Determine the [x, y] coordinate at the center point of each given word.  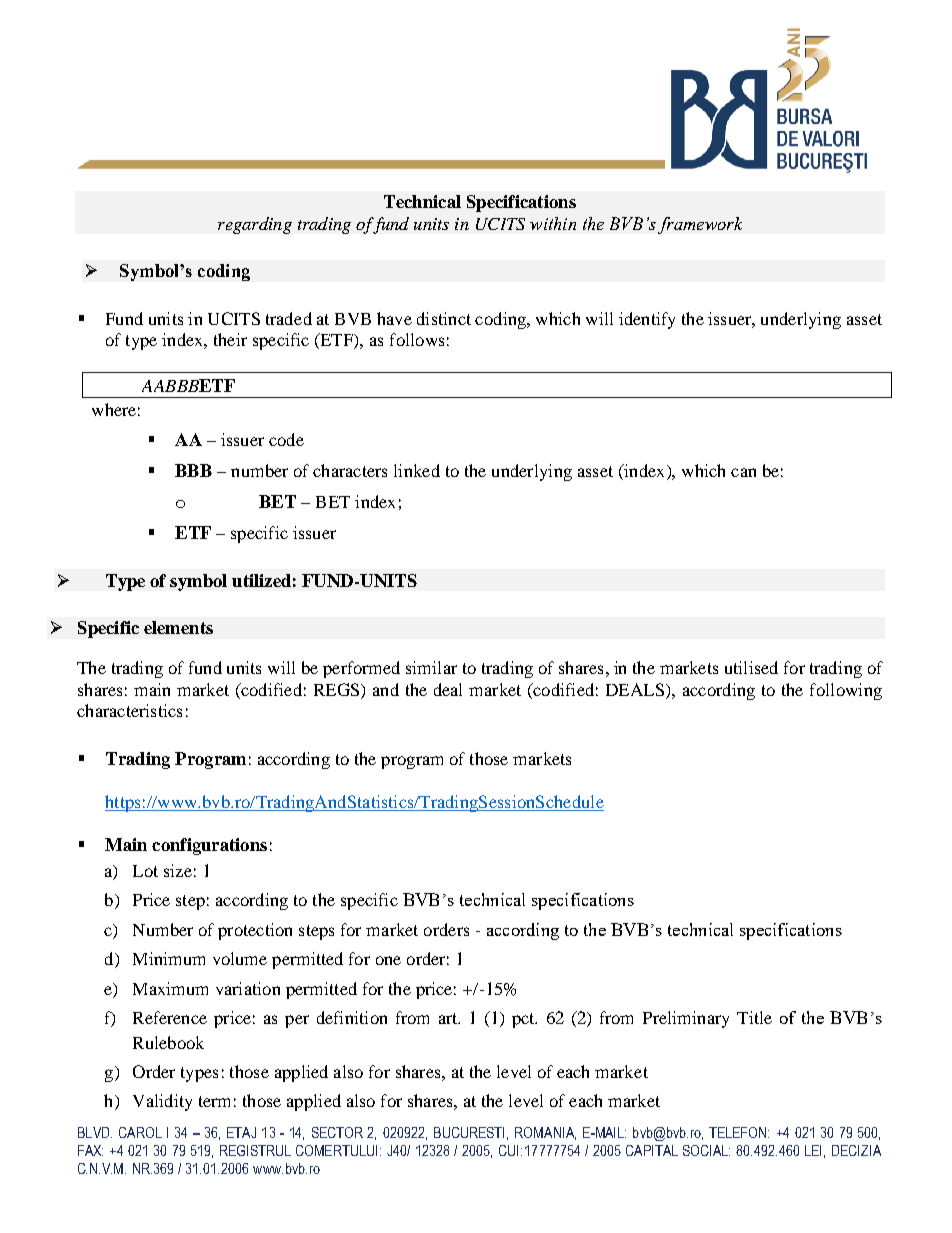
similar [431, 667]
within [553, 223]
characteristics [129, 710]
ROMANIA [545, 1133]
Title [754, 1017]
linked [417, 470]
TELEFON [739, 1132]
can [743, 472]
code [286, 439]
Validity [162, 1102]
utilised [751, 667]
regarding [255, 225]
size [178, 870]
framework [700, 225]
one [388, 960]
